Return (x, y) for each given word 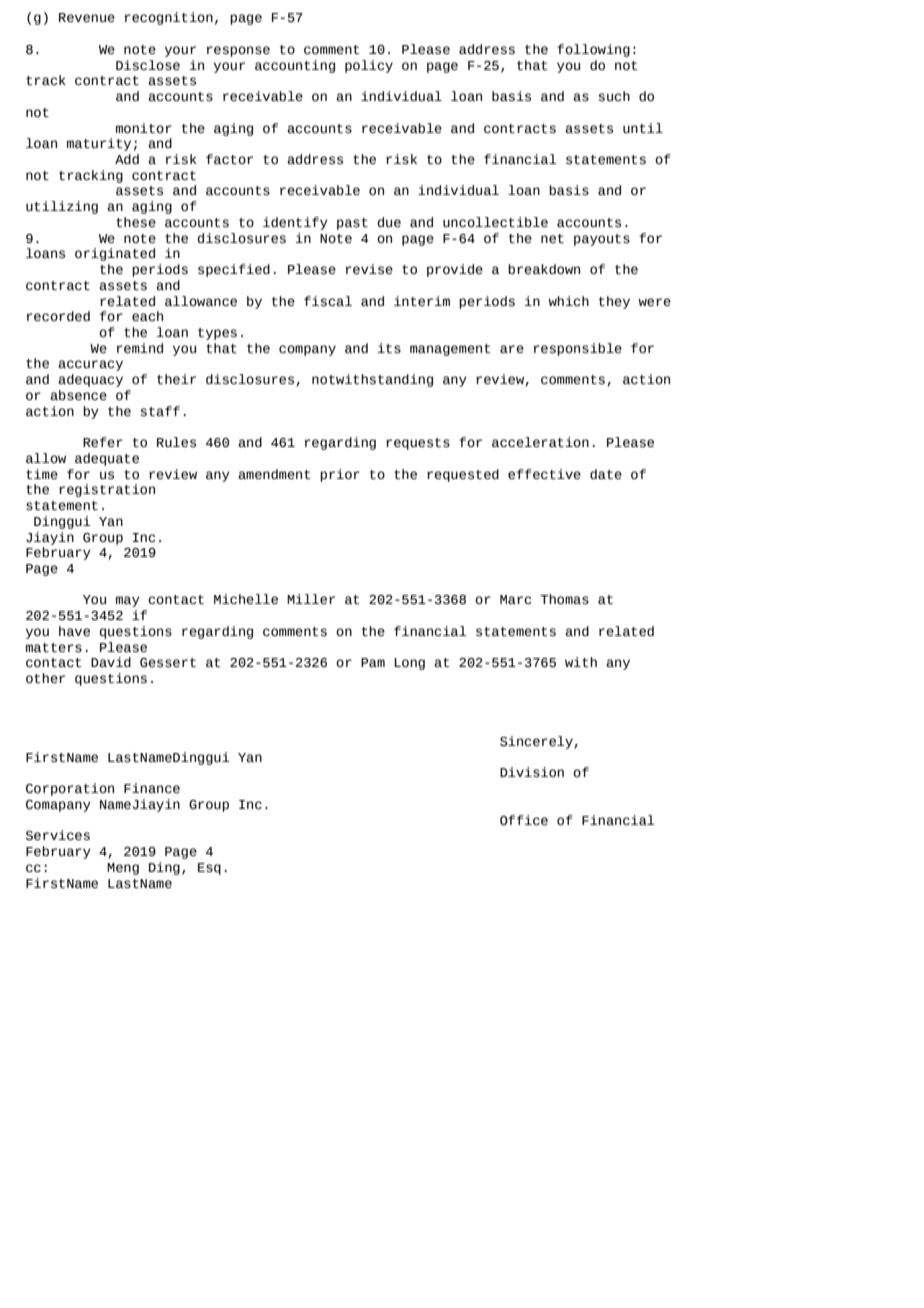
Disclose (148, 65)
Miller (311, 599)
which (568, 301)
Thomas (564, 599)
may (128, 601)
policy (369, 66)
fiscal (328, 301)
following (593, 50)
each (147, 316)
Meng (123, 869)
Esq (209, 869)
